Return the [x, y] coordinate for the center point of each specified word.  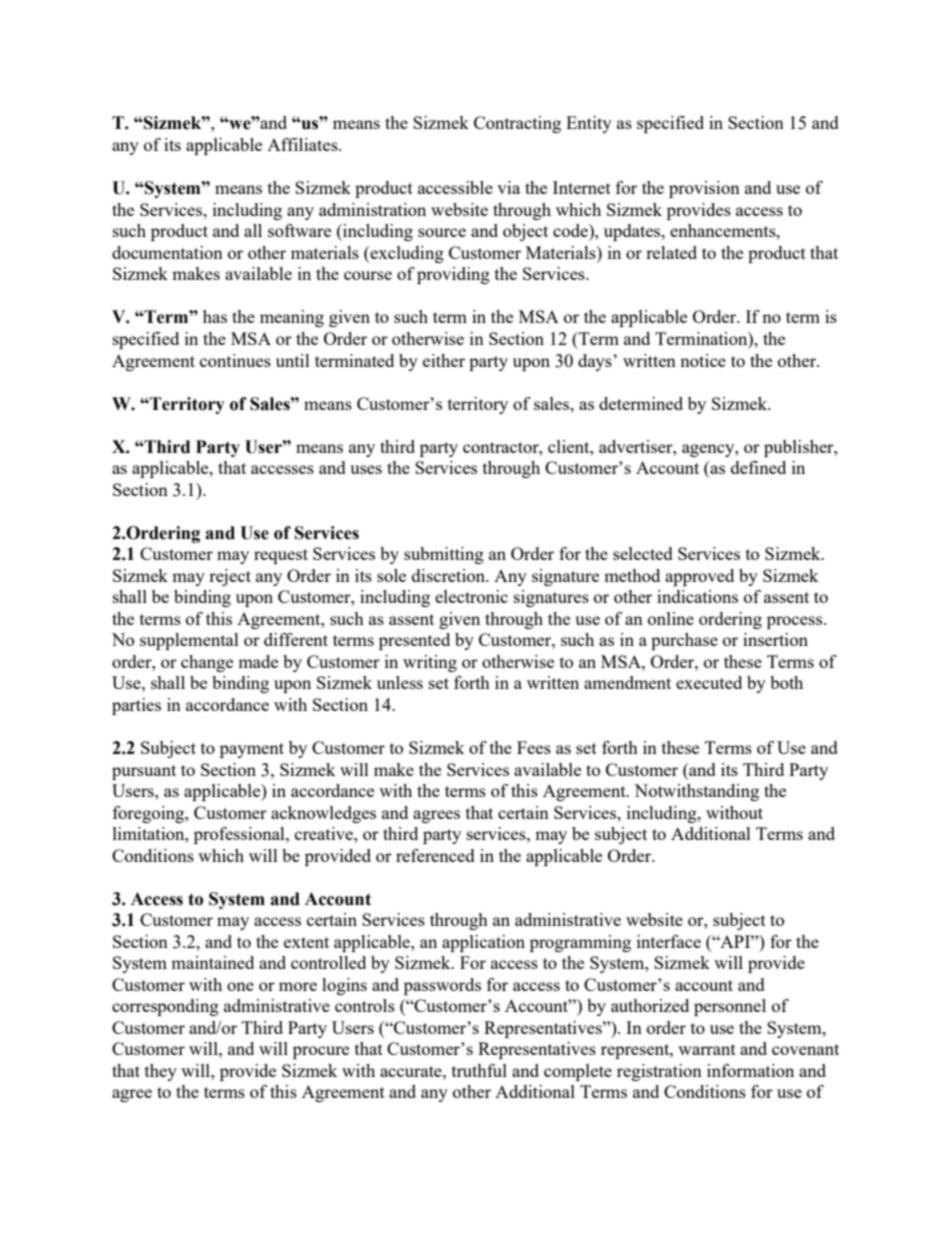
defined [758, 467]
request [281, 556]
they [161, 1072]
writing [430, 663]
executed [709, 682]
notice [703, 360]
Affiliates [303, 144]
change [207, 663]
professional [240, 835]
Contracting [517, 124]
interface [669, 941]
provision [704, 189]
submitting [444, 555]
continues [235, 360]
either [444, 360]
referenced [435, 855]
